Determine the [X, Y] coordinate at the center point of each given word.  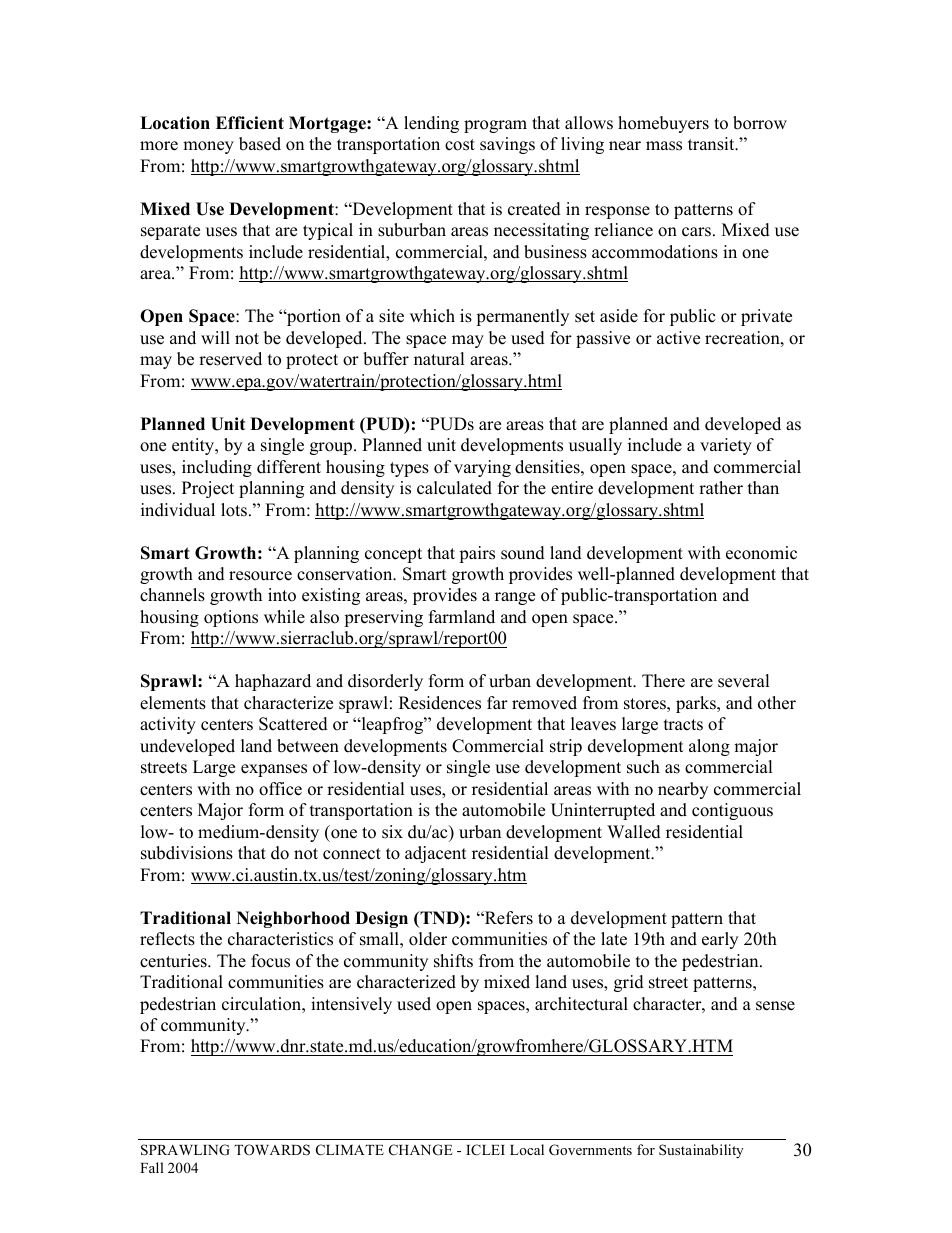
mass [664, 146]
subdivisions [187, 853]
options [231, 618]
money [208, 147]
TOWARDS [272, 1150]
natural [439, 359]
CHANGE [420, 1150]
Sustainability [701, 1151]
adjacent [436, 854]
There [663, 681]
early [720, 940]
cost [460, 145]
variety [726, 446]
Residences [440, 703]
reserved [230, 359]
